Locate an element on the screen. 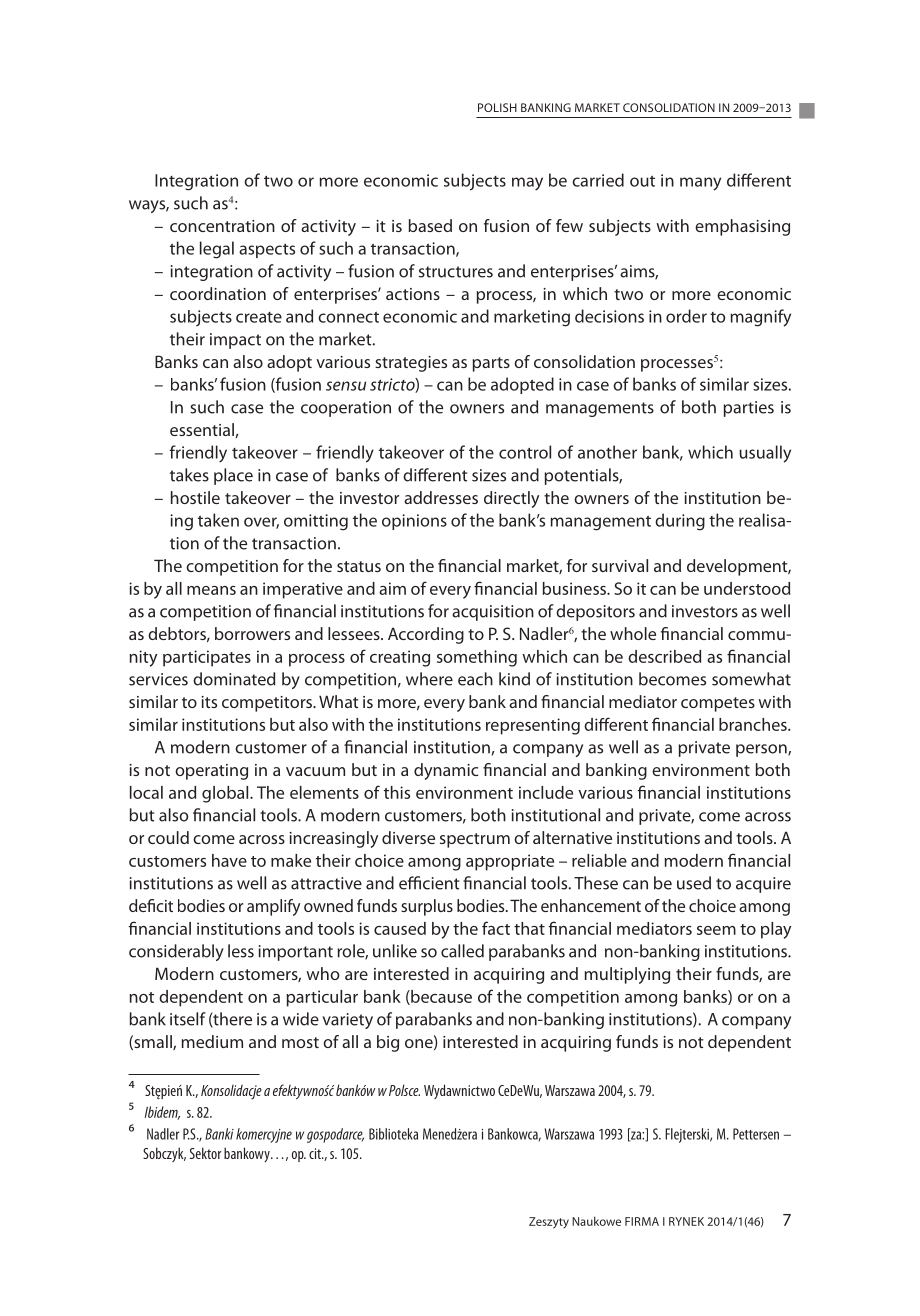  seem is located at coordinates (716, 930).
